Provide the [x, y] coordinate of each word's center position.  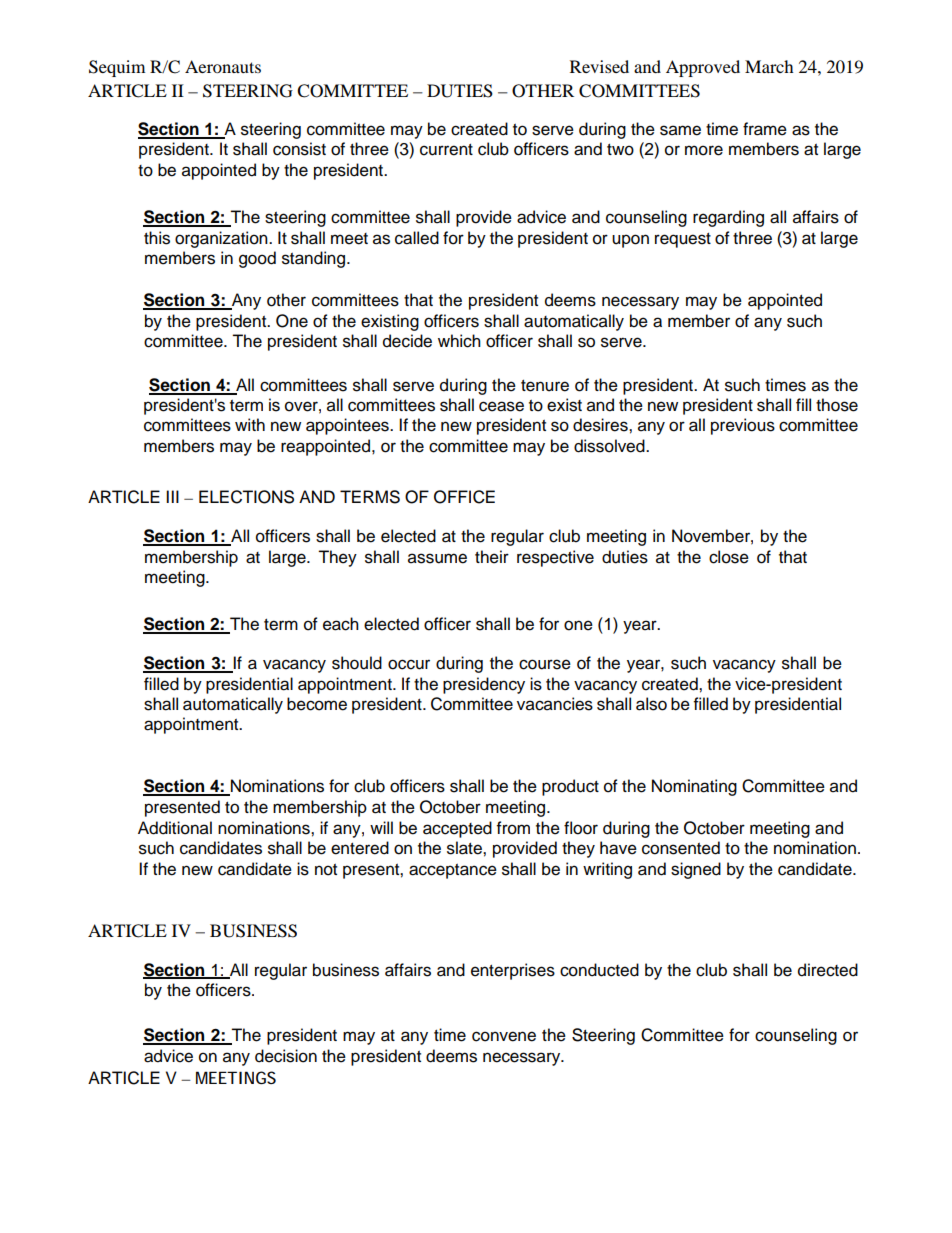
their [492, 557]
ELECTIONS [246, 497]
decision [286, 1056]
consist [299, 149]
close [729, 557]
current [446, 150]
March [769, 66]
